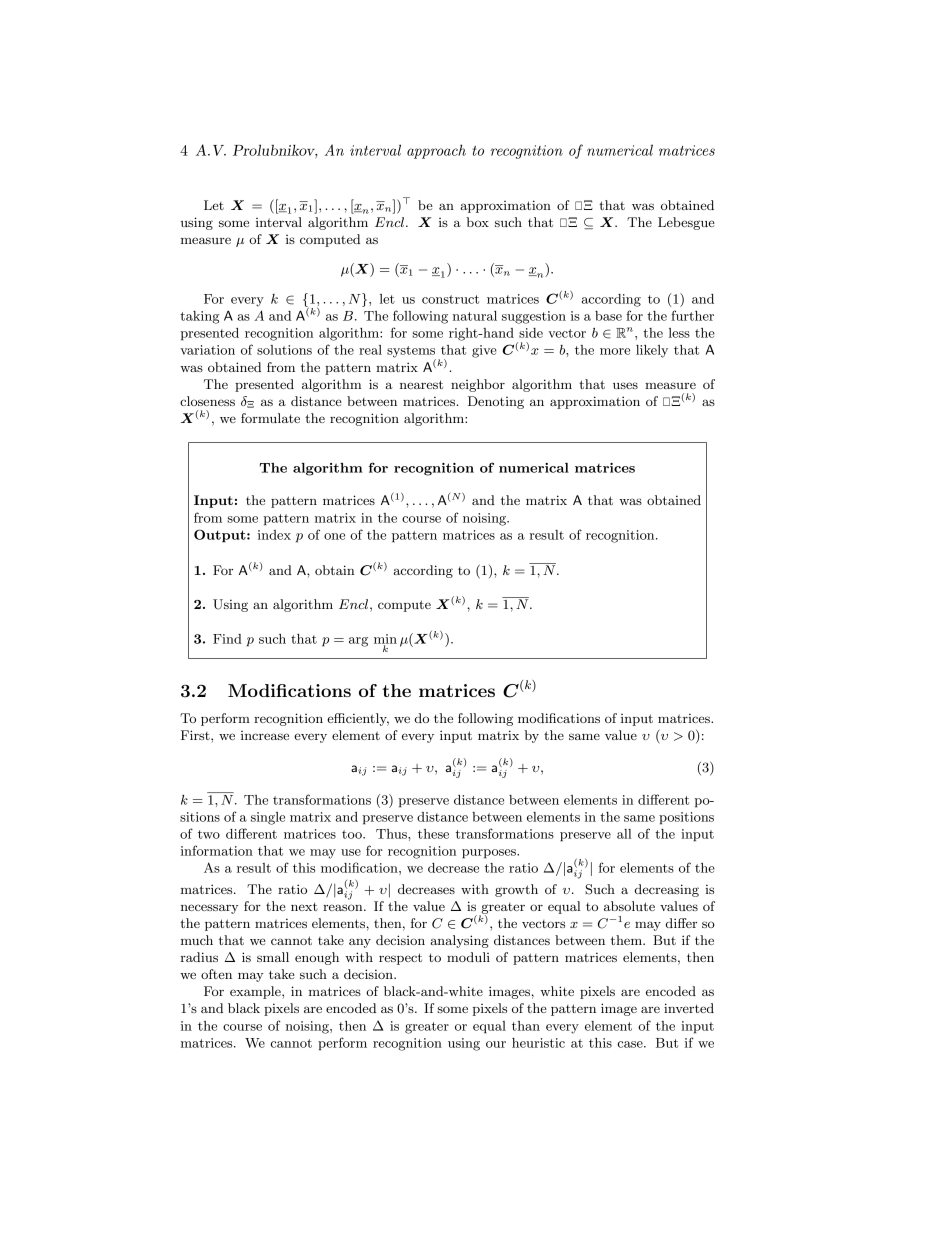 The width and height of the image is (952, 1233). I want to click on more, so click(615, 351).
